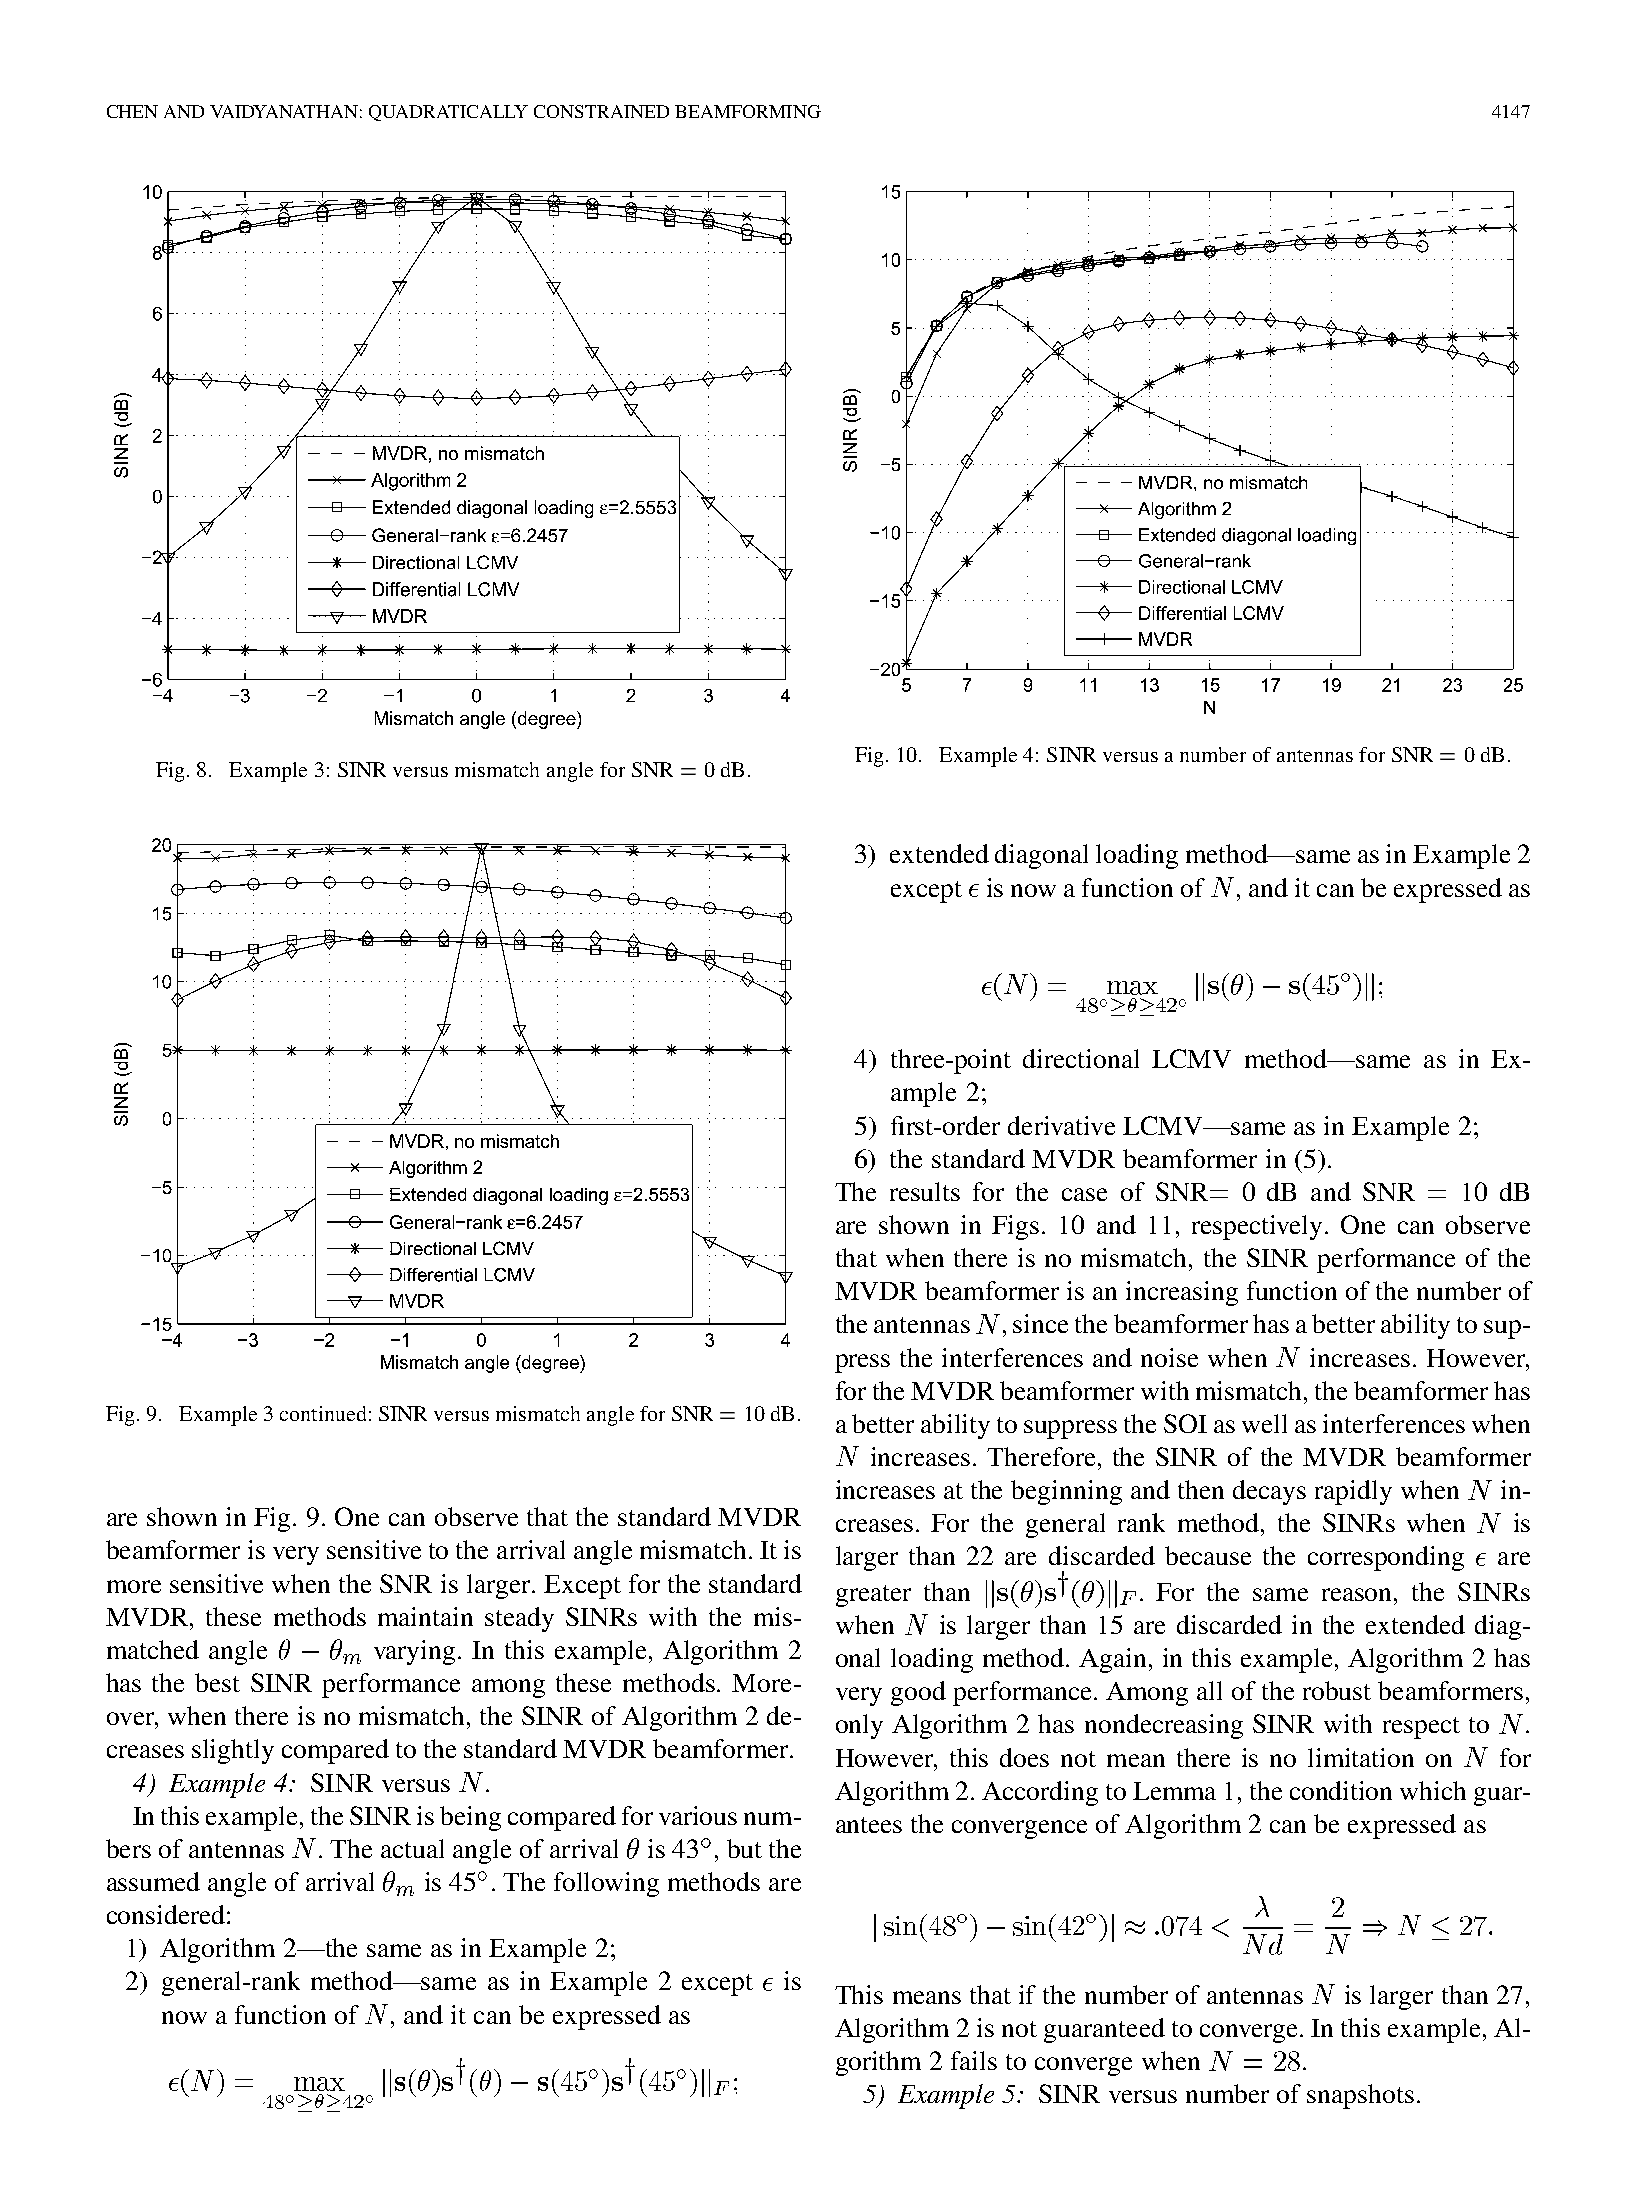  Describe the element at coordinates (601, 111) in the document. I see `CONSTRAINED` at that location.
